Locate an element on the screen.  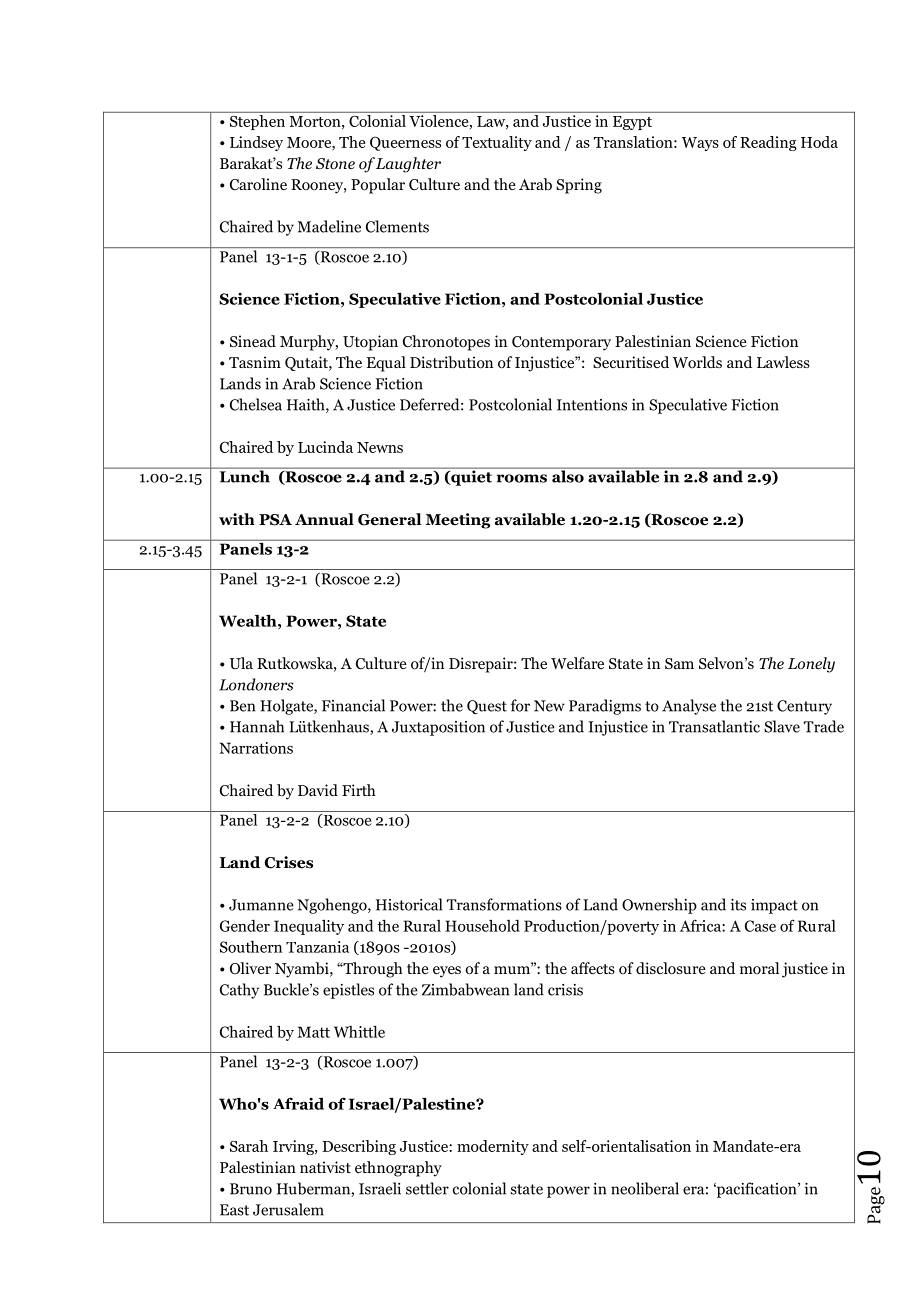
neoliberal is located at coordinates (645, 1188).
